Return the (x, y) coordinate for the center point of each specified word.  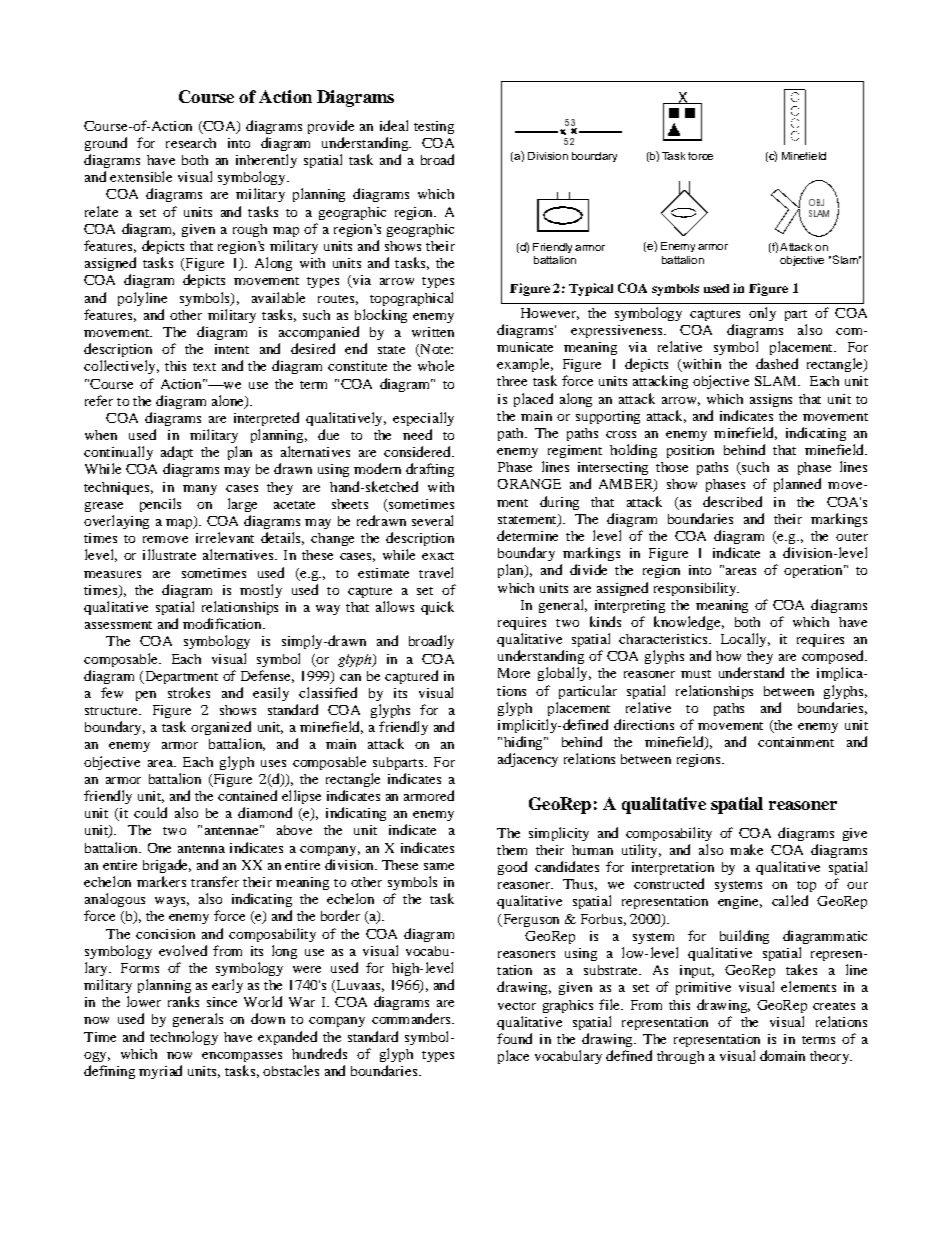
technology (184, 1038)
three (512, 381)
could (150, 812)
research (191, 143)
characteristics (664, 639)
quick (437, 608)
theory (831, 1057)
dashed (777, 363)
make (746, 849)
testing (434, 127)
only (762, 314)
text (204, 367)
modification (223, 623)
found (514, 1038)
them (512, 850)
